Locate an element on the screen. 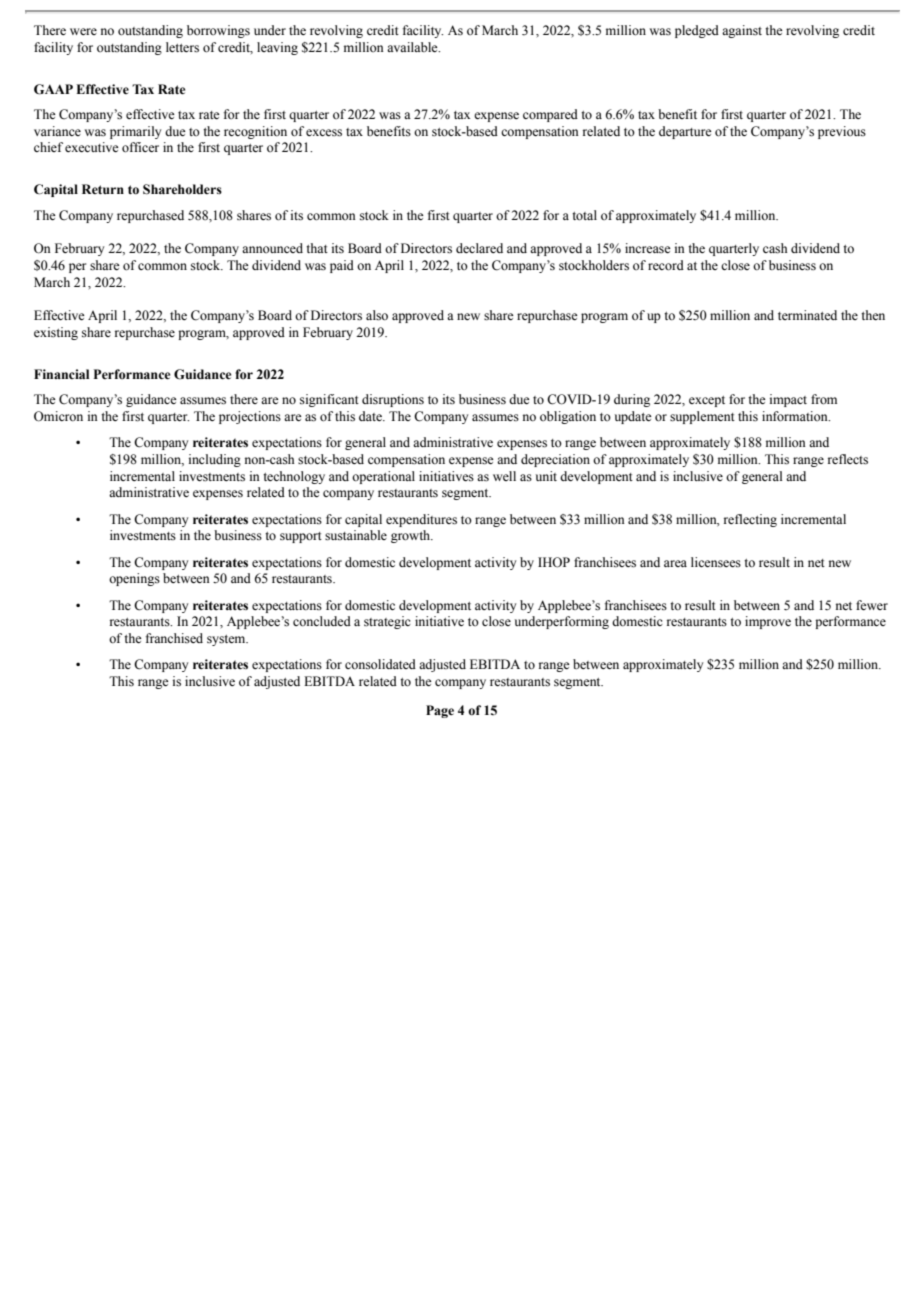 The image size is (924, 1308). announced is located at coordinates (272, 248).
